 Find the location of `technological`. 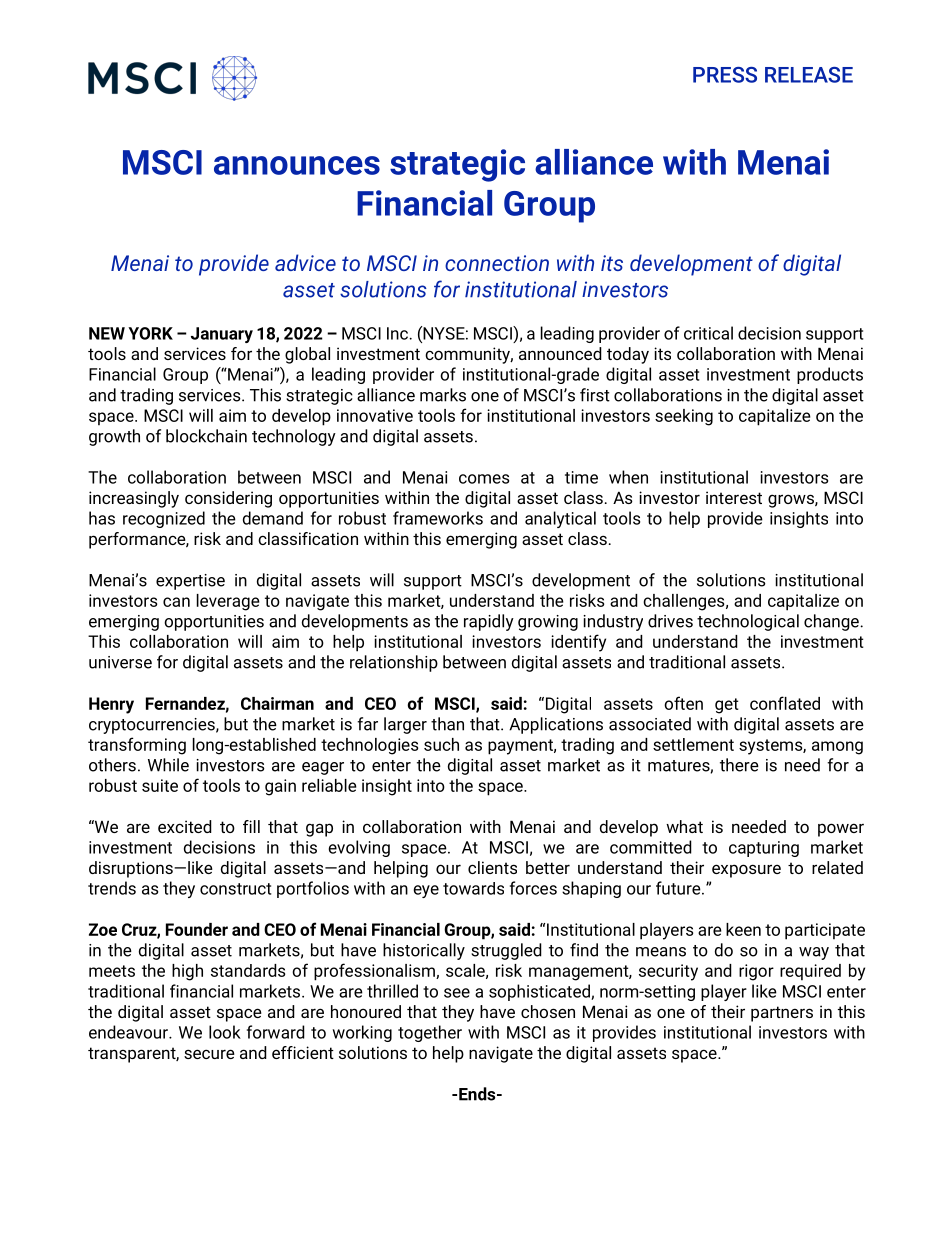

technological is located at coordinates (748, 622).
